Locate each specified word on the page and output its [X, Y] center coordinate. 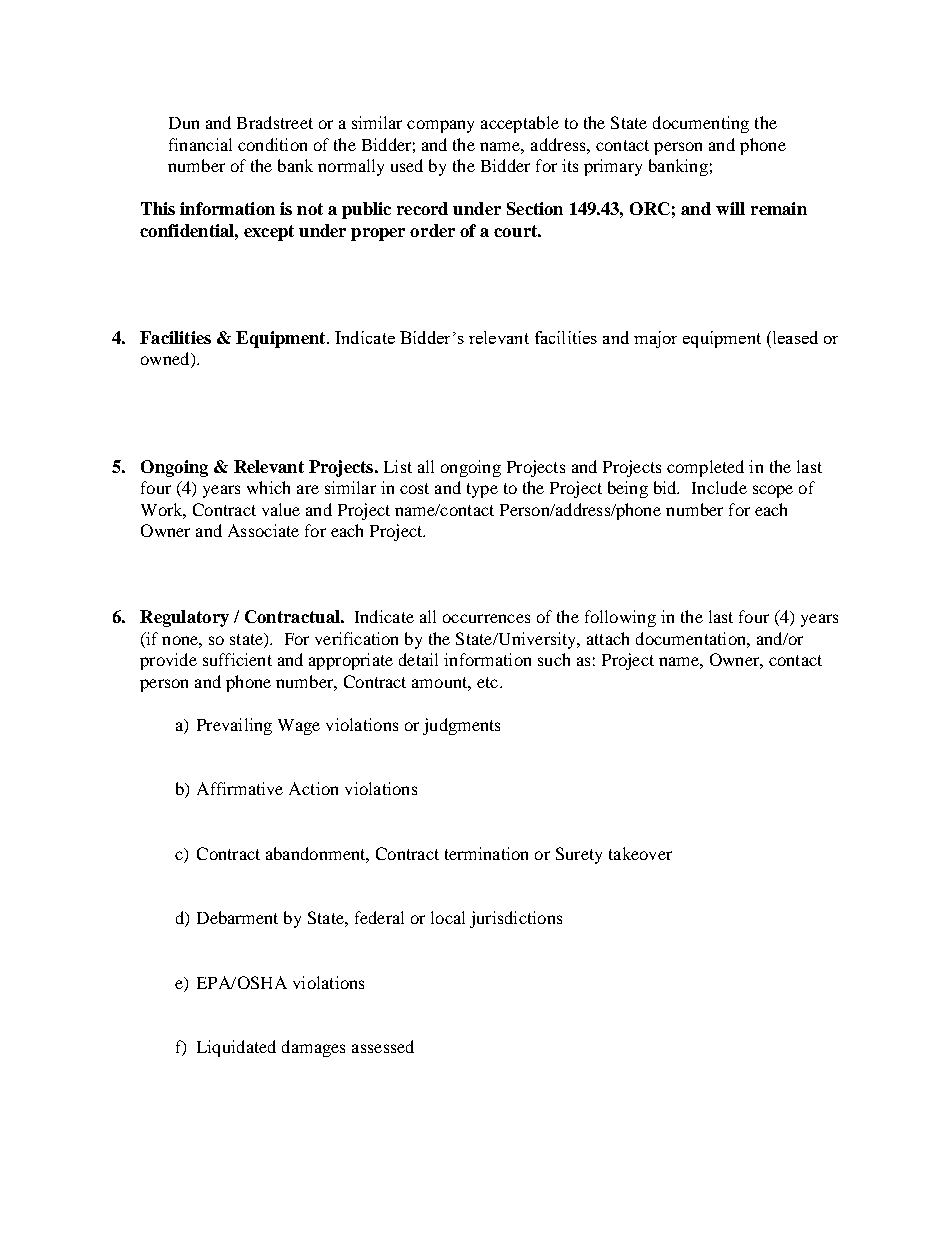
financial [200, 144]
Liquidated [236, 1048]
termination [486, 853]
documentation [692, 638]
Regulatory [184, 618]
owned [166, 360]
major [655, 339]
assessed [383, 1046]
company [440, 126]
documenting [701, 124]
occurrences [486, 618]
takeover [640, 853]
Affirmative [240, 788]
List [398, 466]
